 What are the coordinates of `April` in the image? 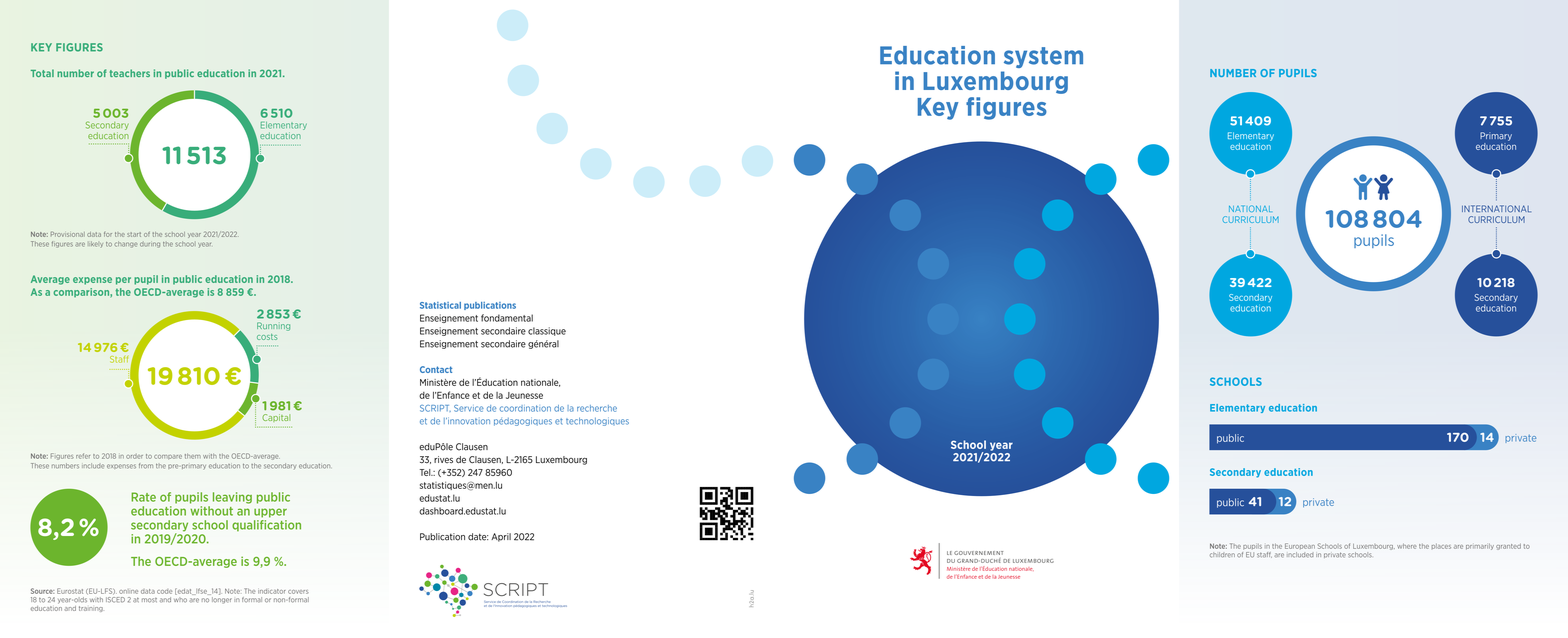 It's located at (501, 537).
